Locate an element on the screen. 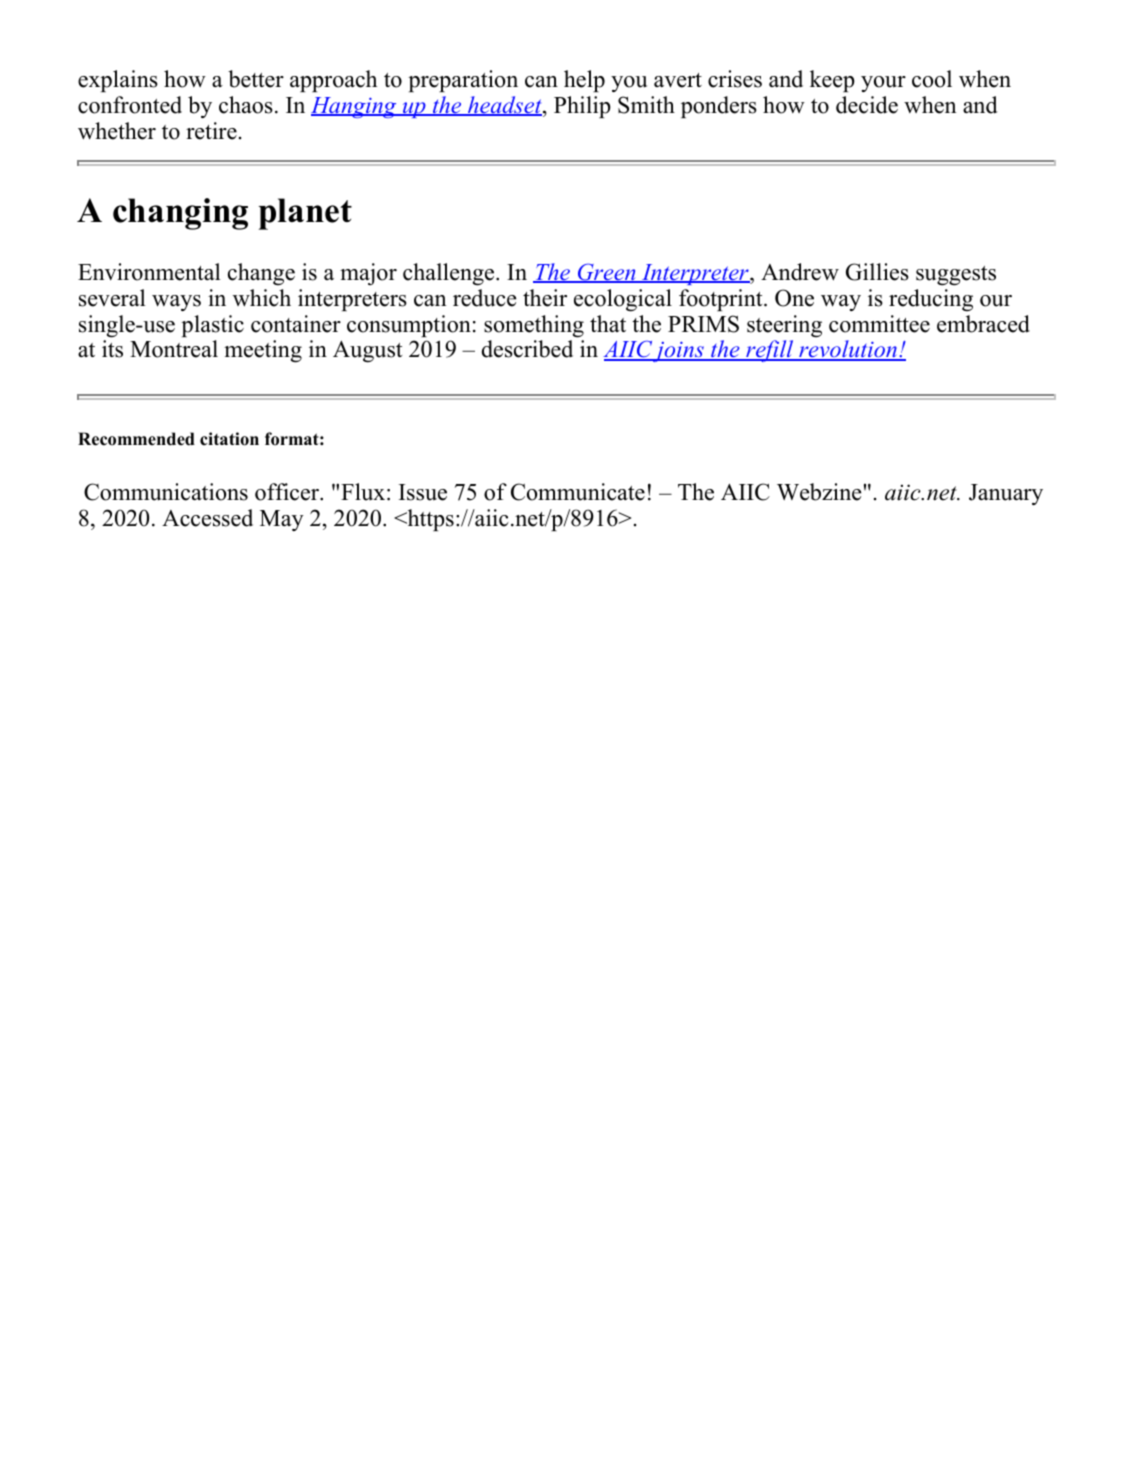 Image resolution: width=1135 pixels, height=1469 pixels. reducing is located at coordinates (931, 300).
